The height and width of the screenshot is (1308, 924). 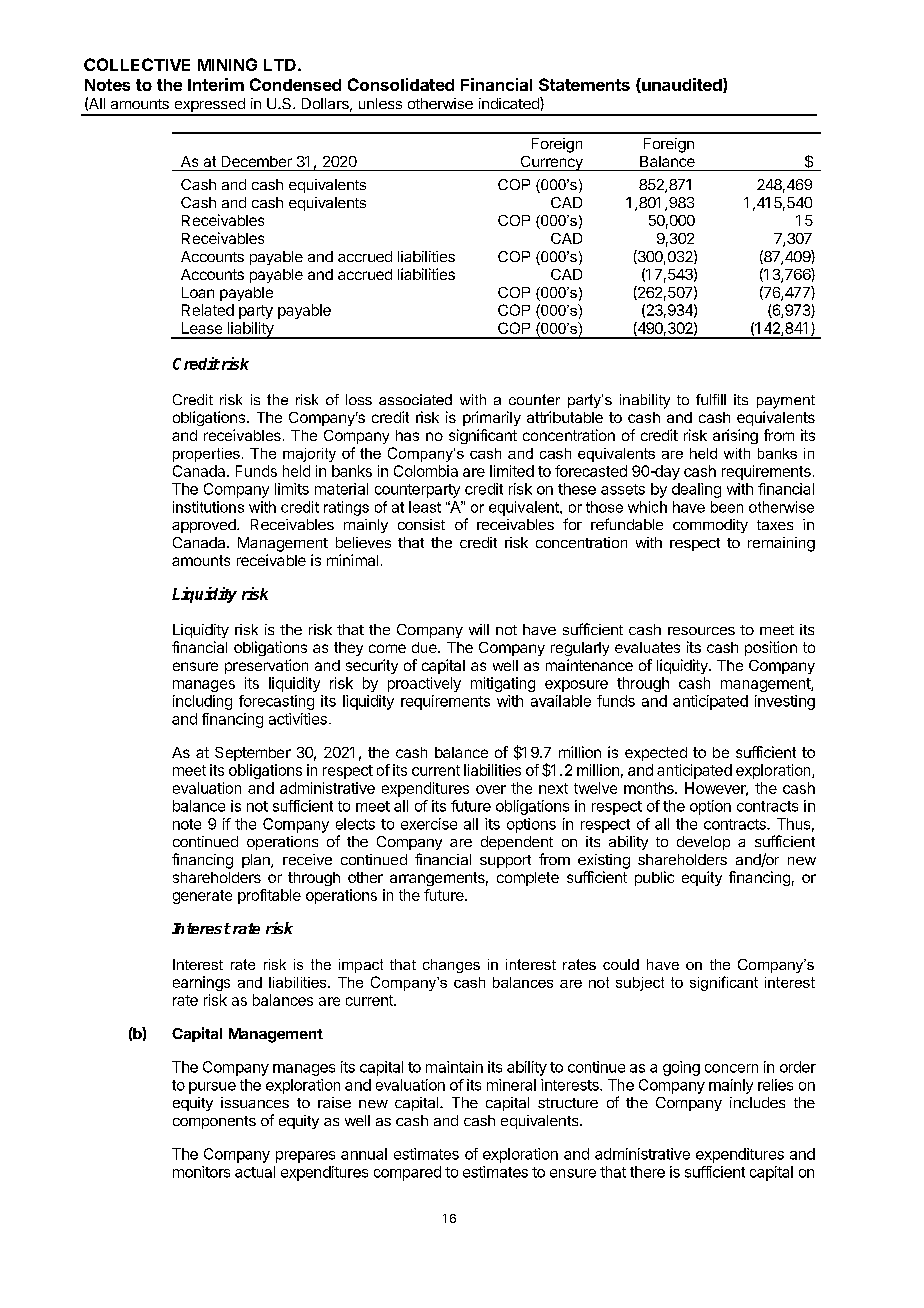 What do you see at coordinates (510, 103) in the screenshot?
I see `indicated` at bounding box center [510, 103].
